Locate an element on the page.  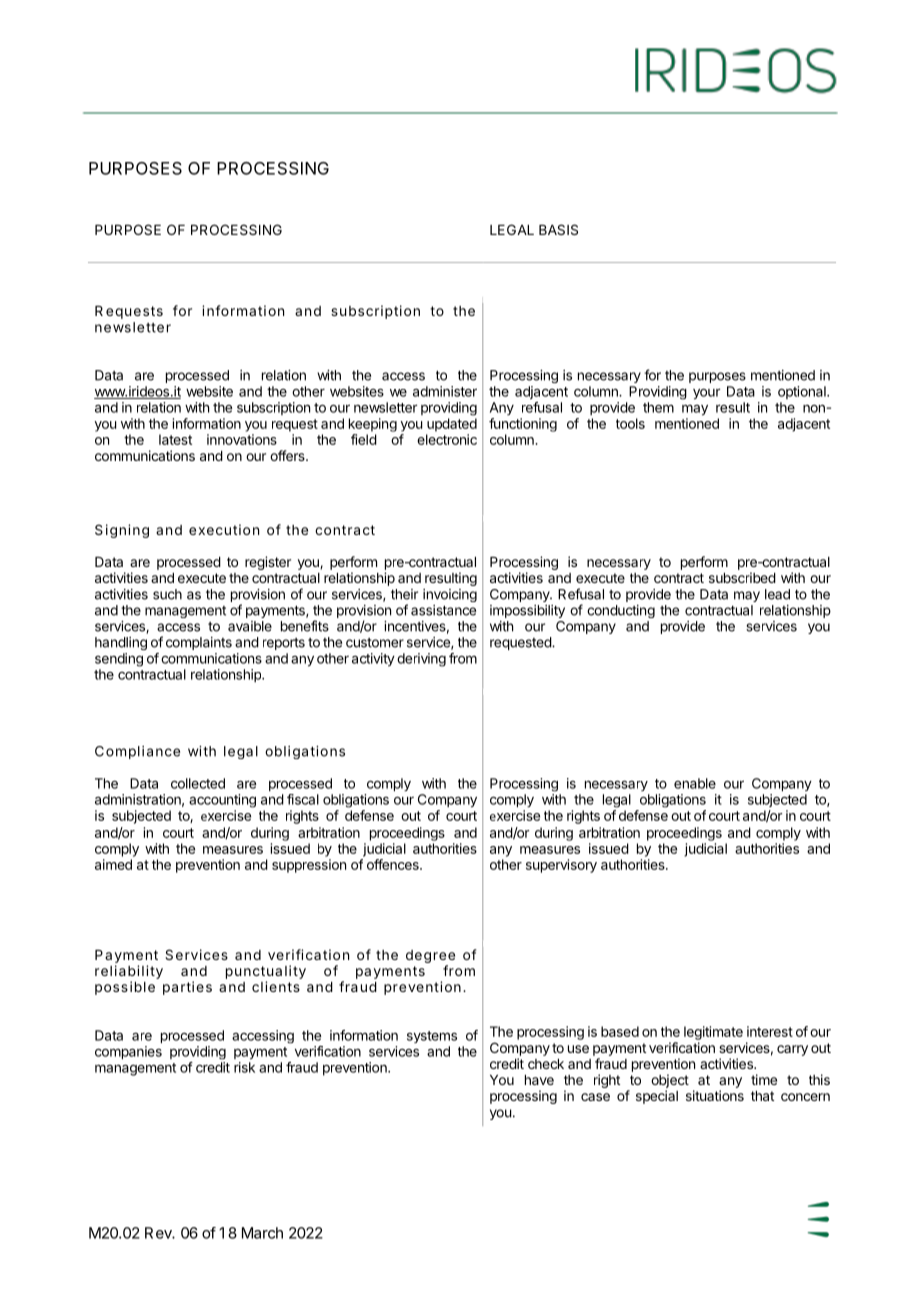
enable is located at coordinates (695, 783).
